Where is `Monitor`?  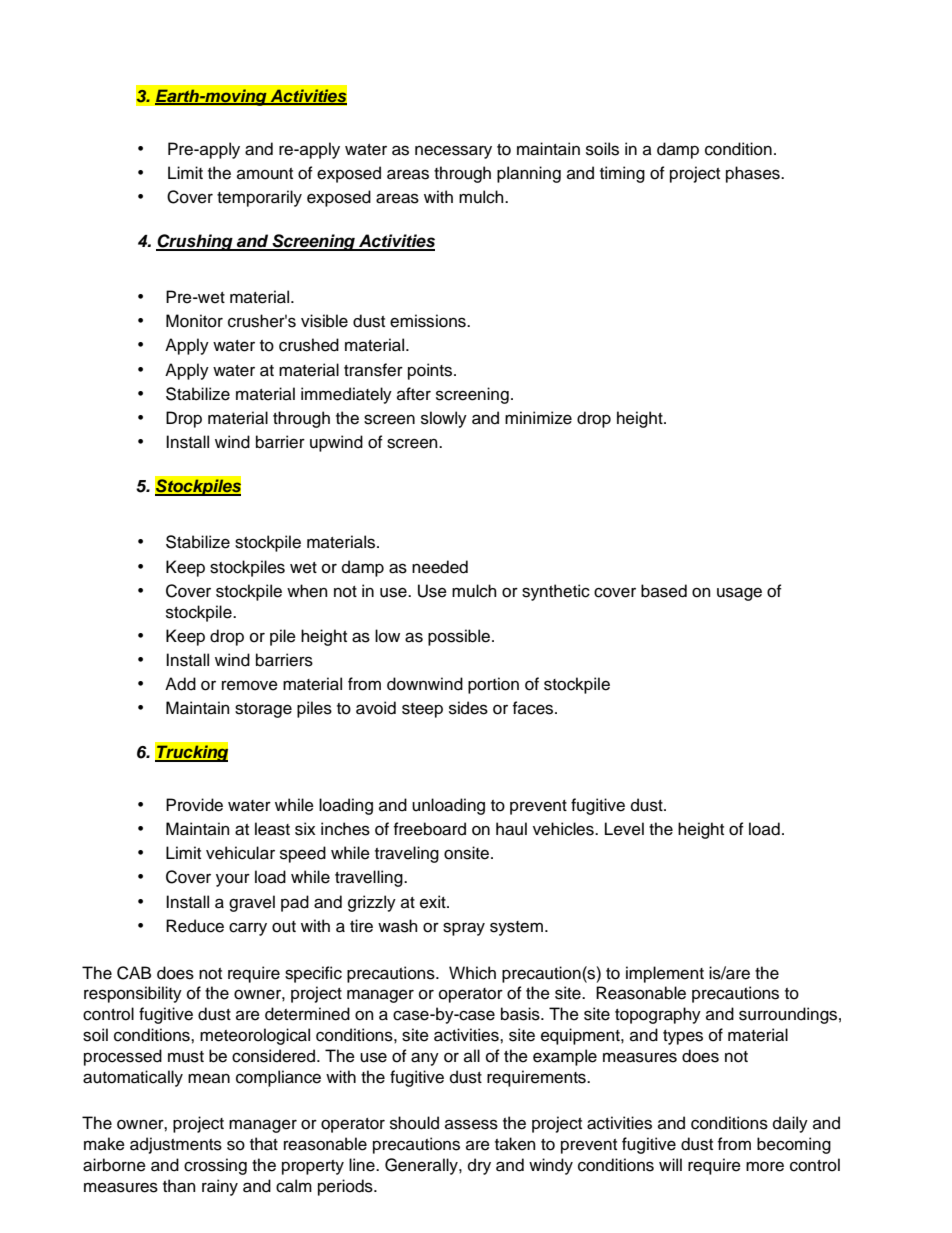 Monitor is located at coordinates (194, 321).
